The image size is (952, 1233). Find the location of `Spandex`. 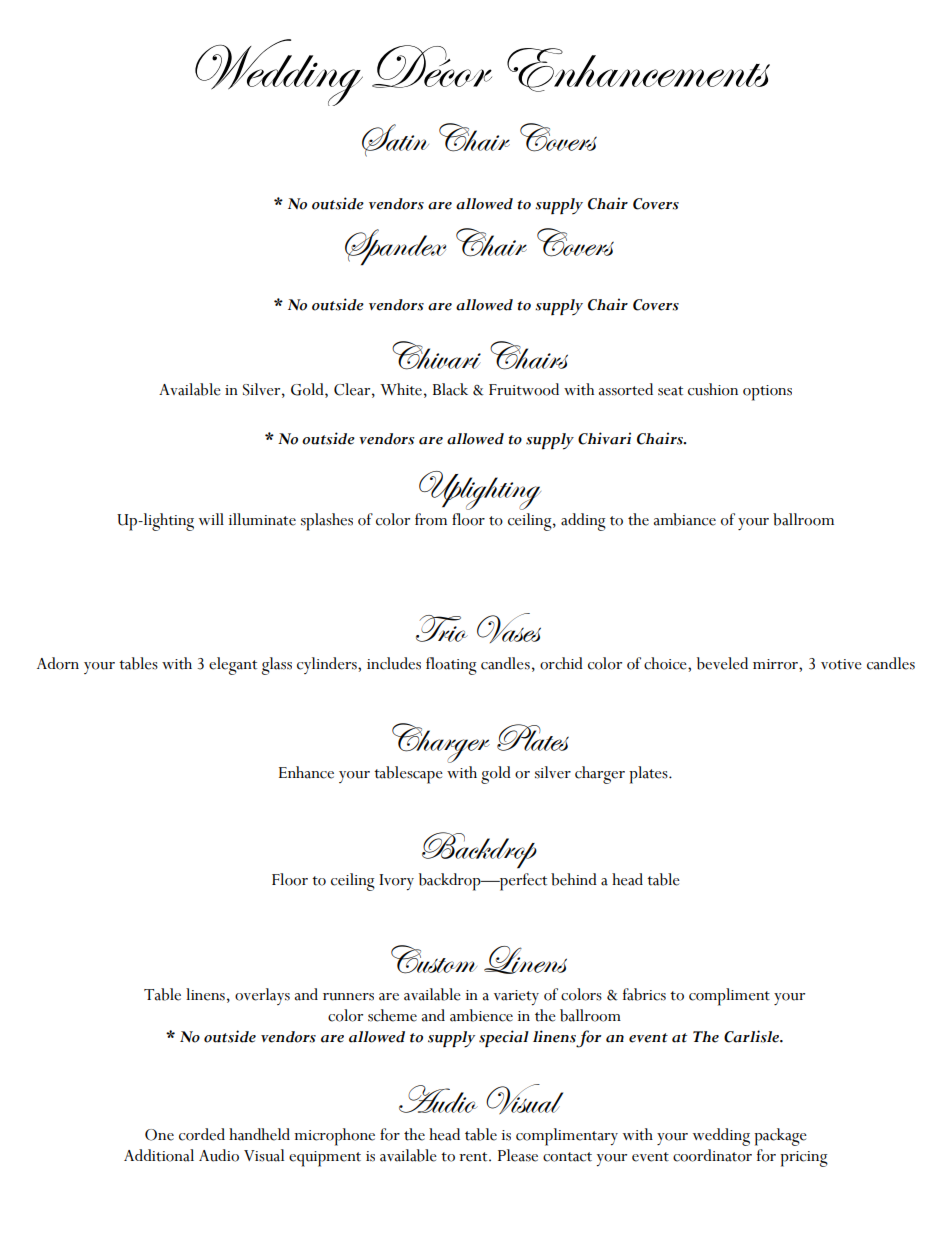

Spandex is located at coordinates (395, 247).
